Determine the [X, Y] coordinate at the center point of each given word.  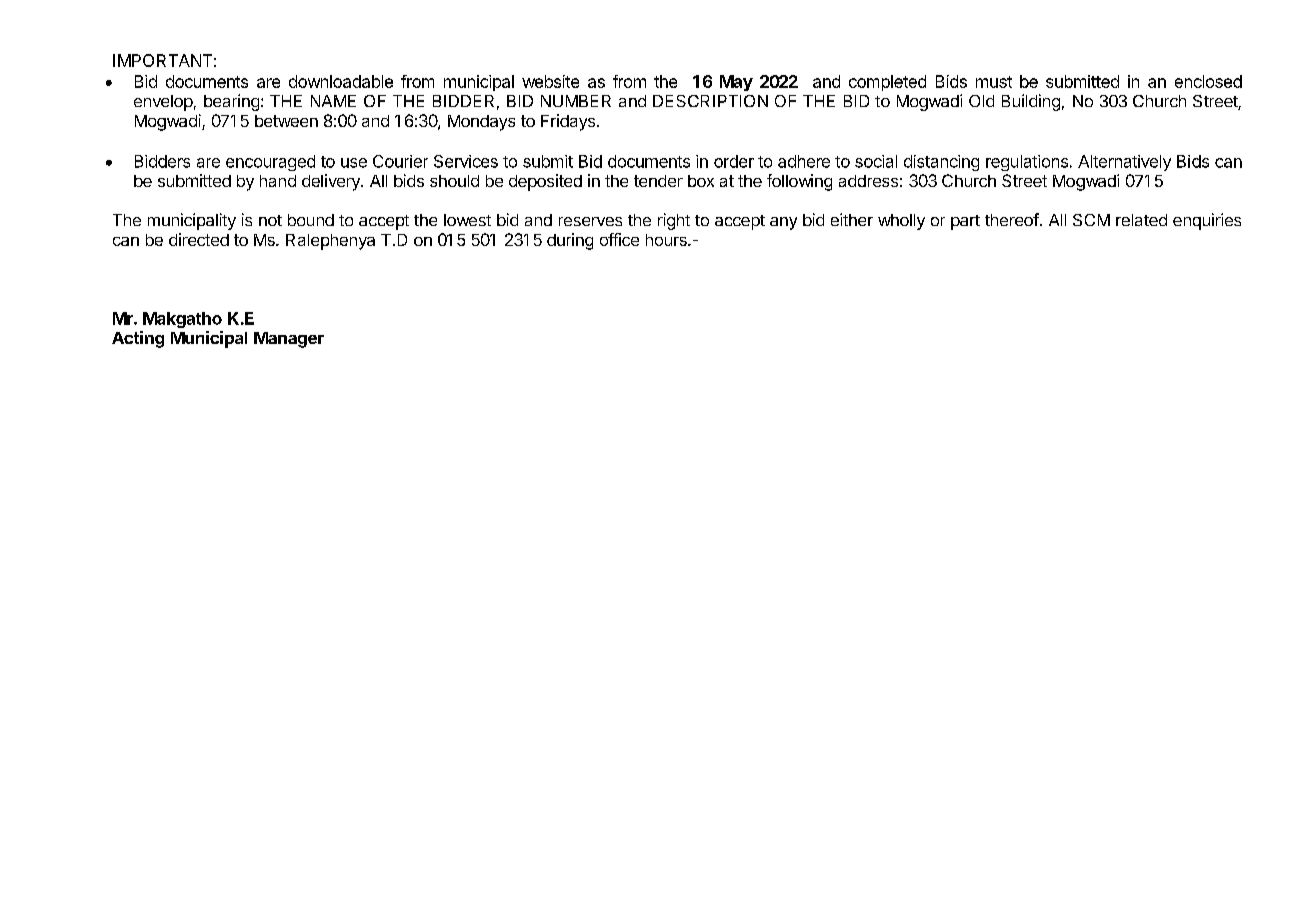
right [674, 221]
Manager [289, 340]
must [994, 82]
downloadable [341, 81]
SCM [1091, 220]
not [270, 220]
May [736, 83]
